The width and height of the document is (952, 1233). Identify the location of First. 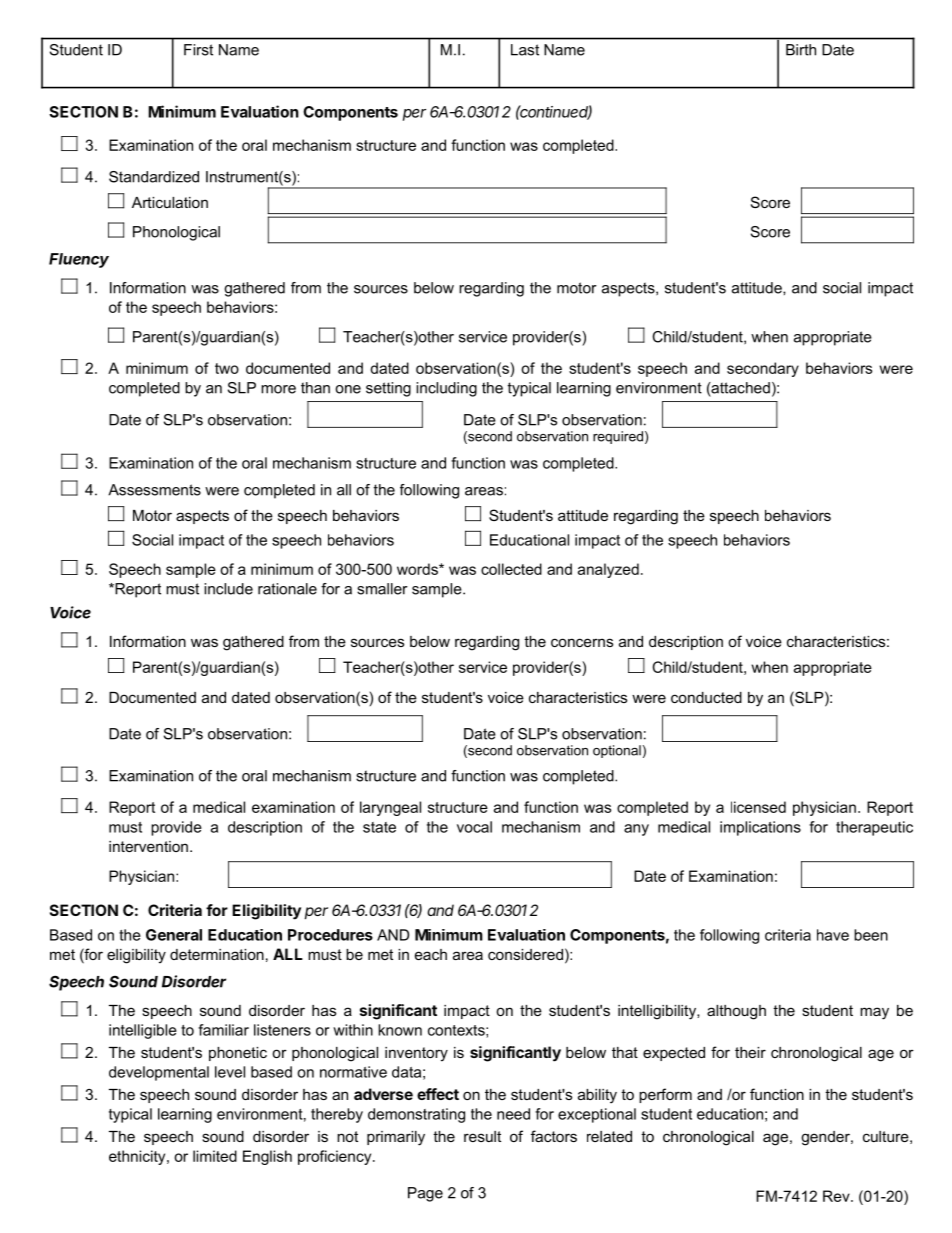
(198, 50).
